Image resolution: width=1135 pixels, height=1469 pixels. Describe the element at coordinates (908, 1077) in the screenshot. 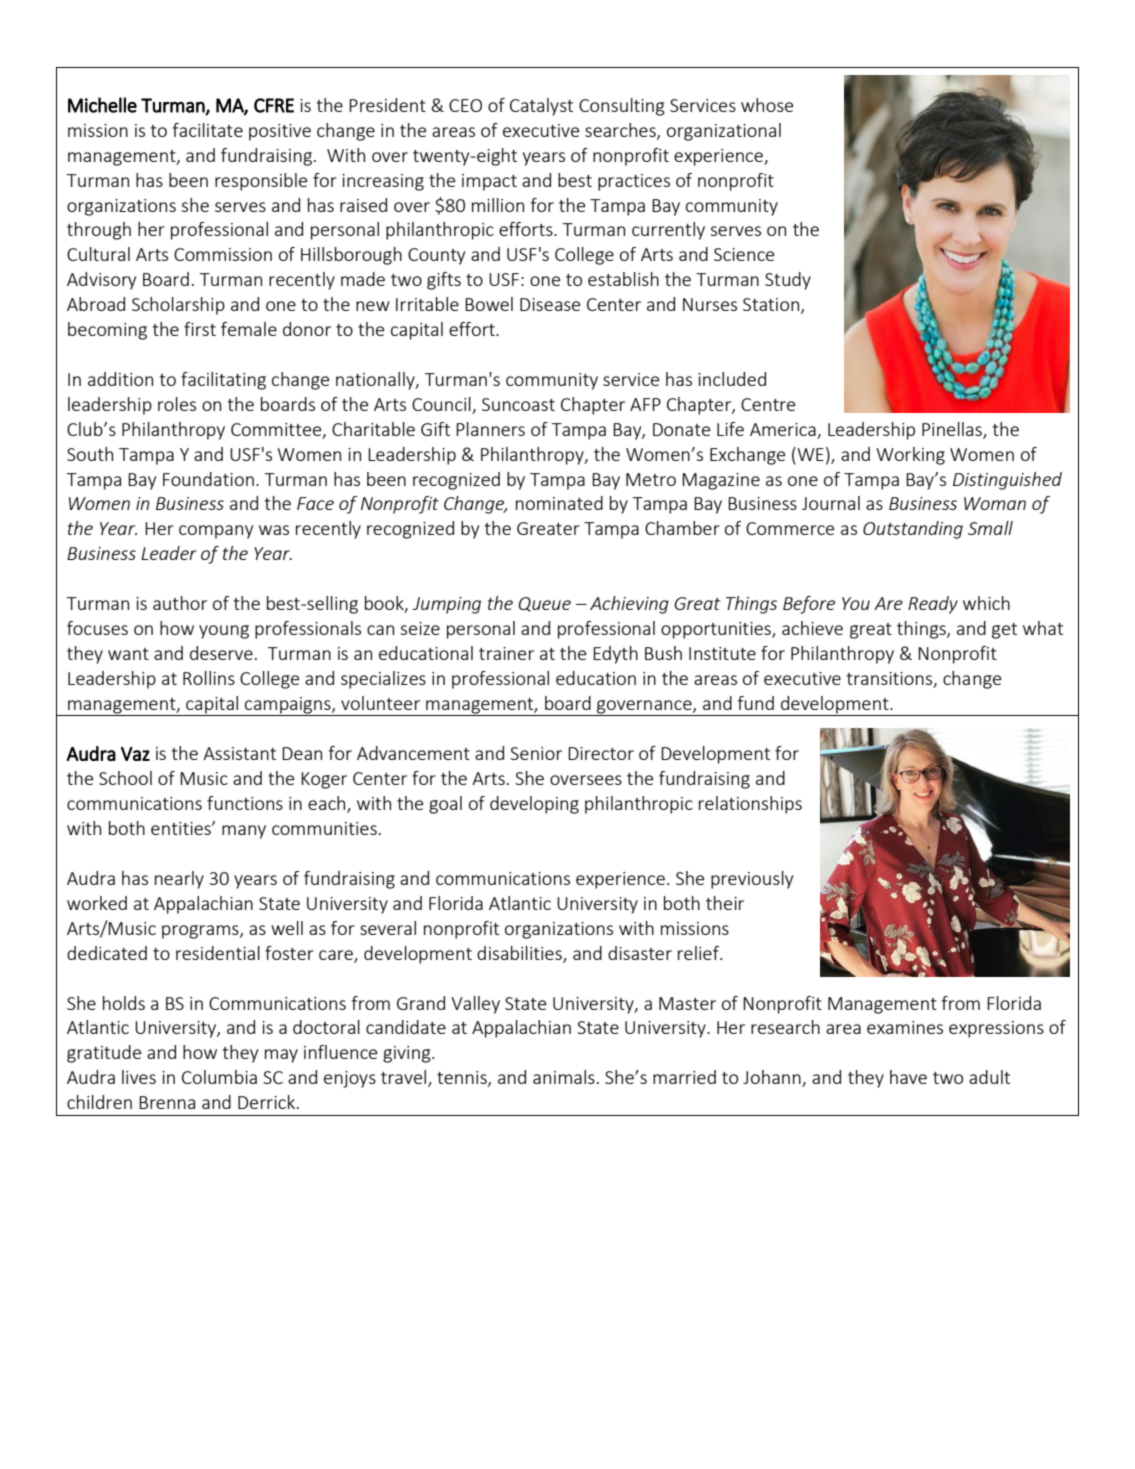

I see `have` at that location.
